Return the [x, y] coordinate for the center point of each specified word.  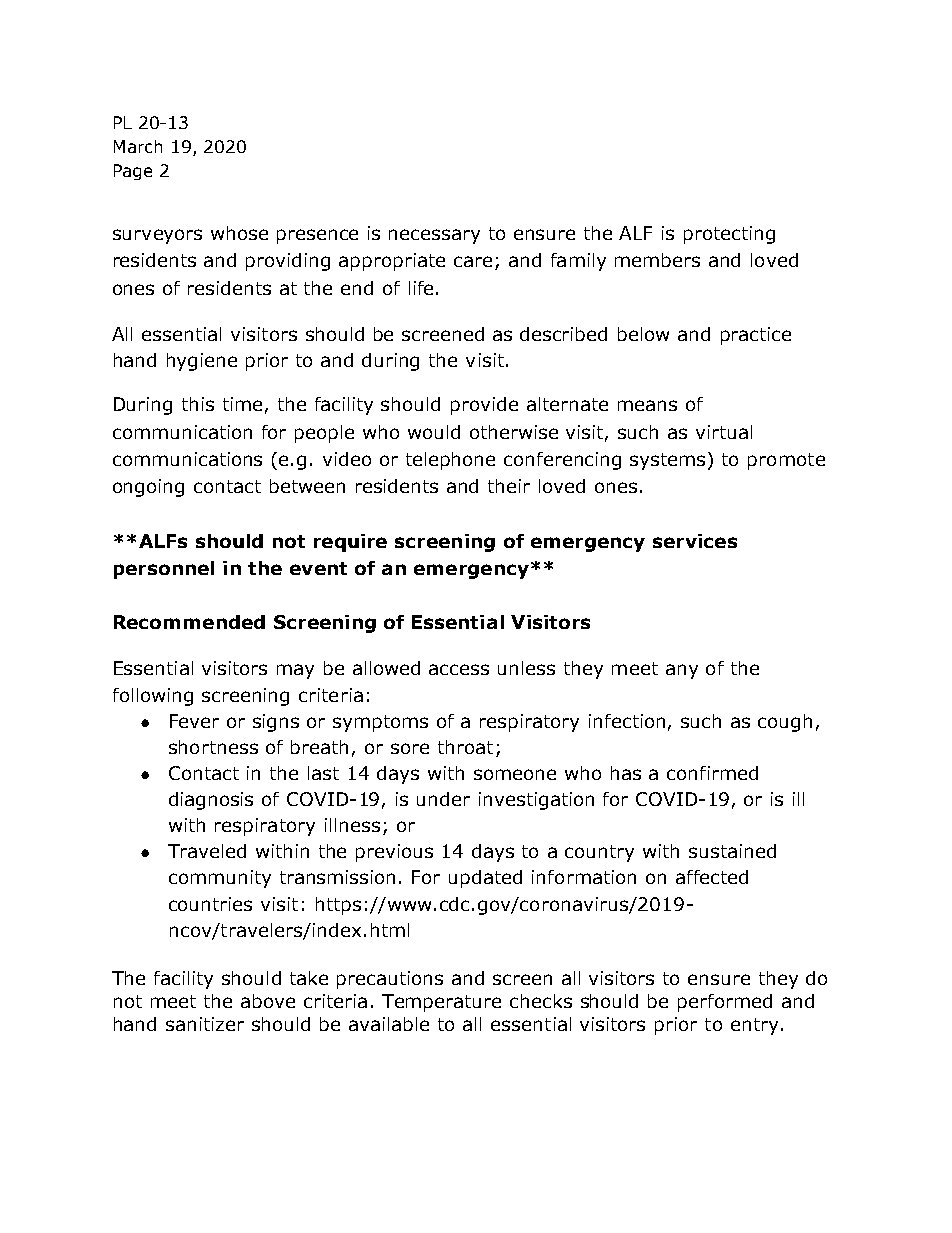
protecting [729, 235]
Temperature [441, 1003]
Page [133, 172]
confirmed [712, 773]
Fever [194, 721]
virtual [724, 432]
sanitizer [205, 1024]
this [198, 404]
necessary [434, 236]
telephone [450, 461]
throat [465, 747]
